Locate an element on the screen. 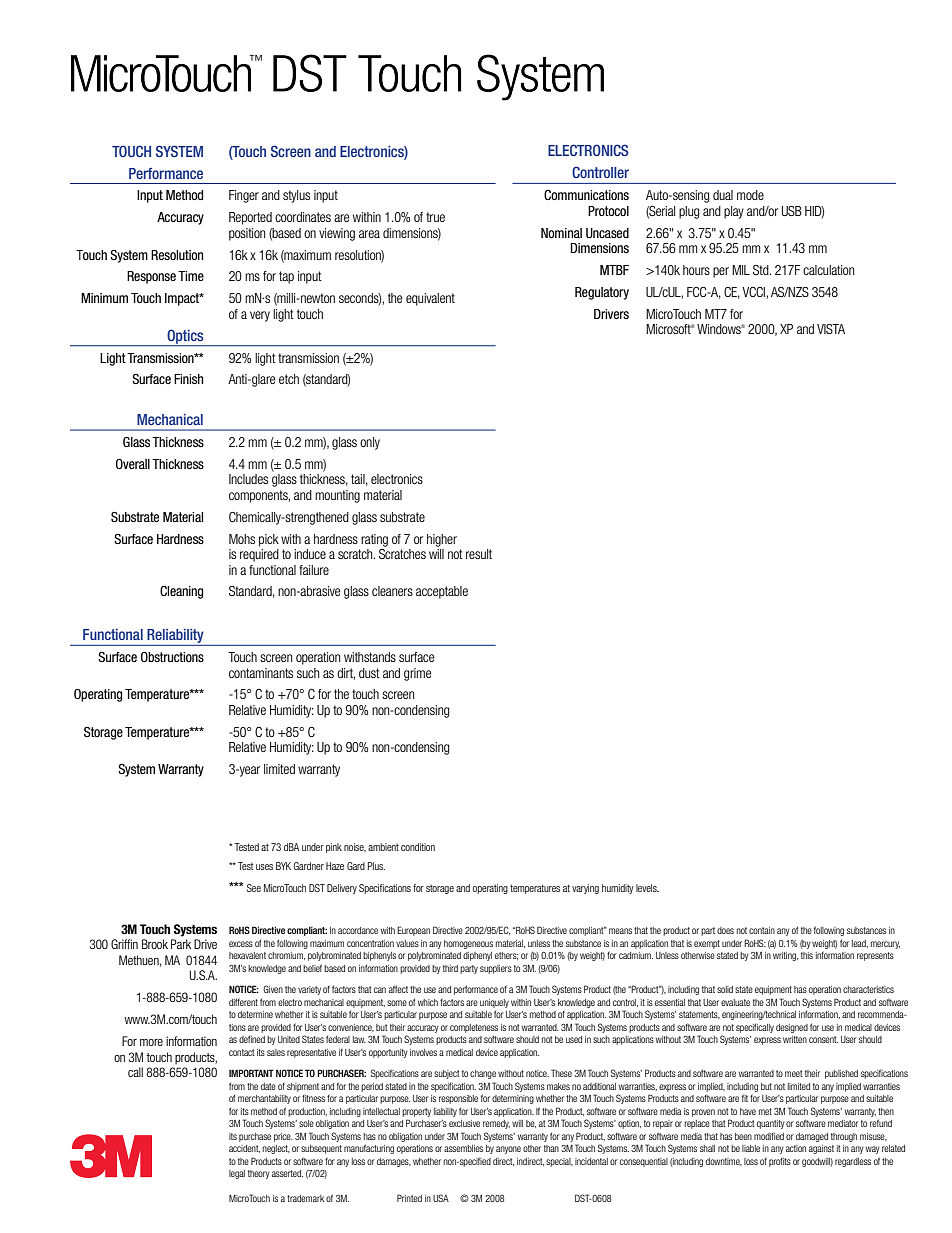 The height and width of the screenshot is (1233, 952). condition is located at coordinates (418, 847).
